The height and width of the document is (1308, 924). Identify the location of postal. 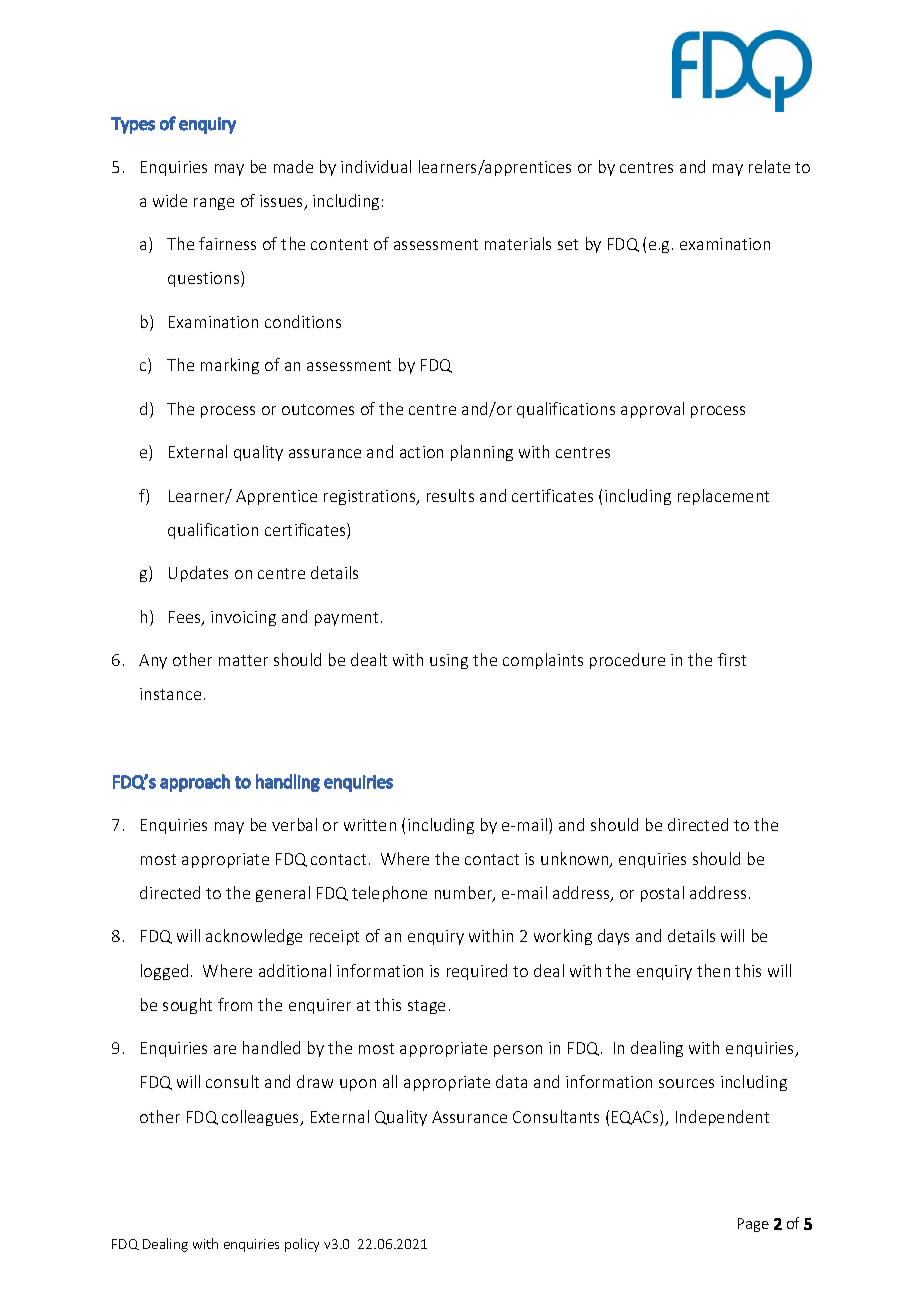
(662, 894).
